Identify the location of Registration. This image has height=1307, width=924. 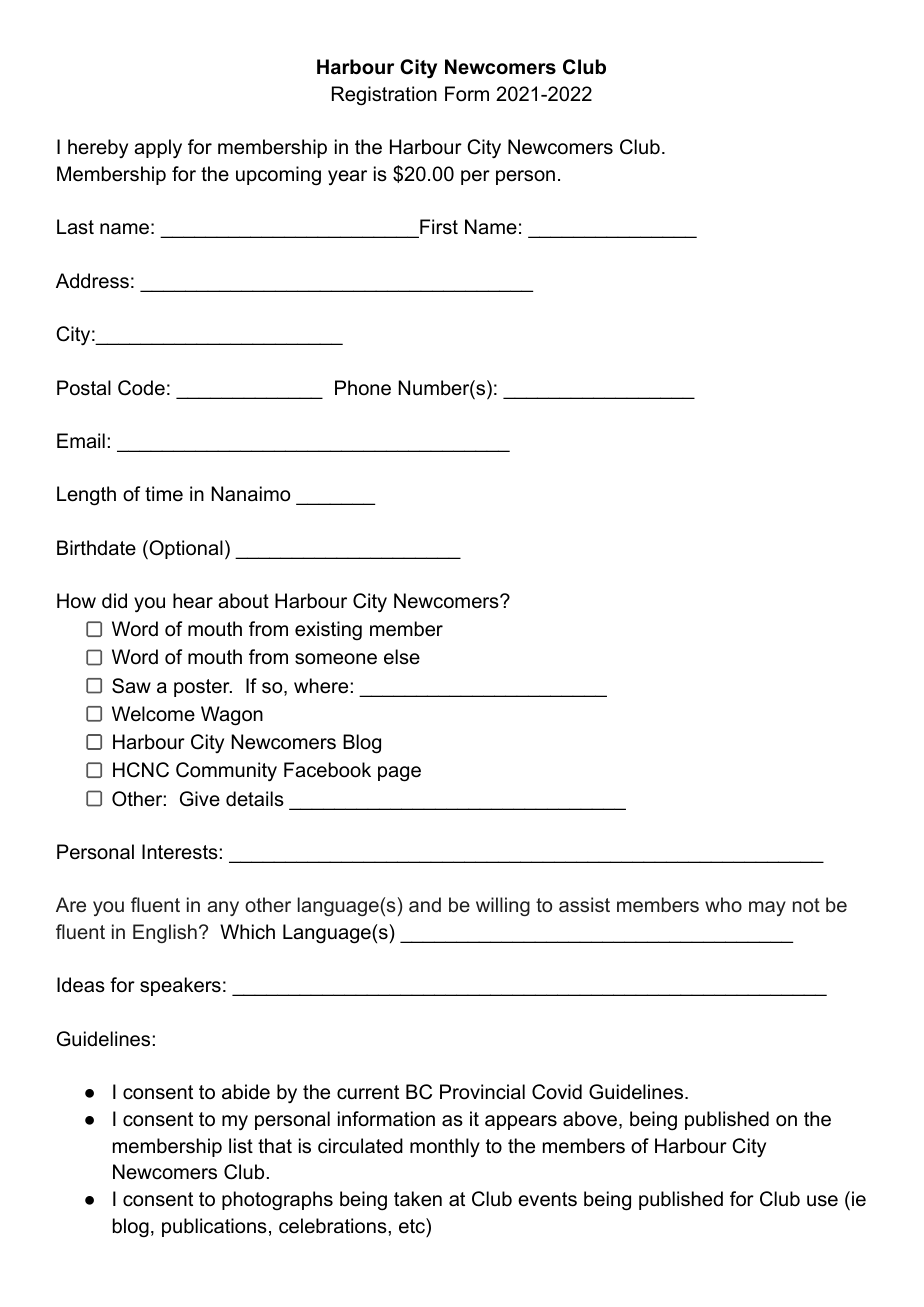
(384, 96).
